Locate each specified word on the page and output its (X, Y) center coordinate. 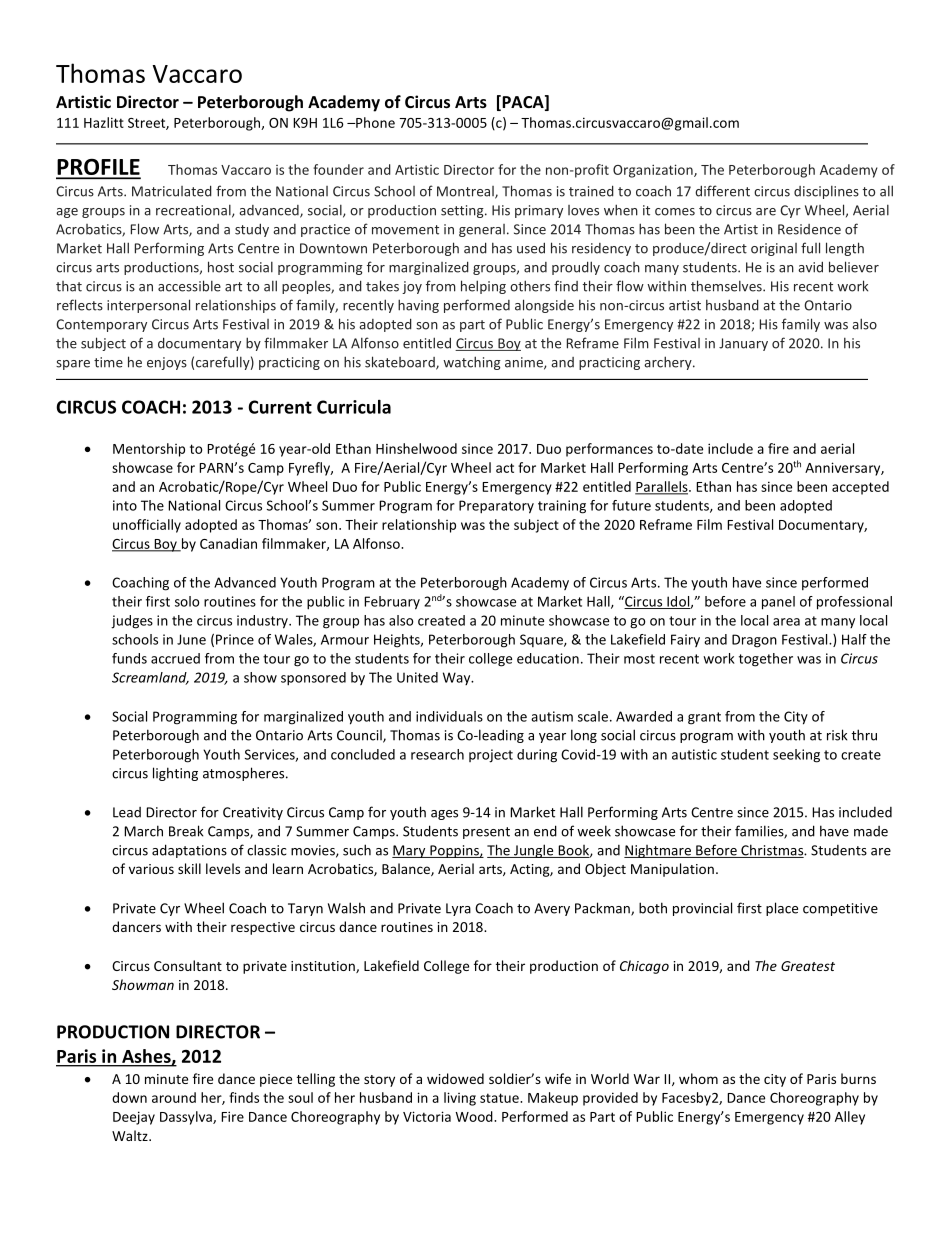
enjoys (167, 363)
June (191, 639)
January (743, 344)
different (722, 191)
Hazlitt (104, 122)
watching (472, 363)
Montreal (466, 192)
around (174, 1097)
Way (458, 678)
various (151, 869)
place (782, 909)
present (486, 833)
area (786, 622)
